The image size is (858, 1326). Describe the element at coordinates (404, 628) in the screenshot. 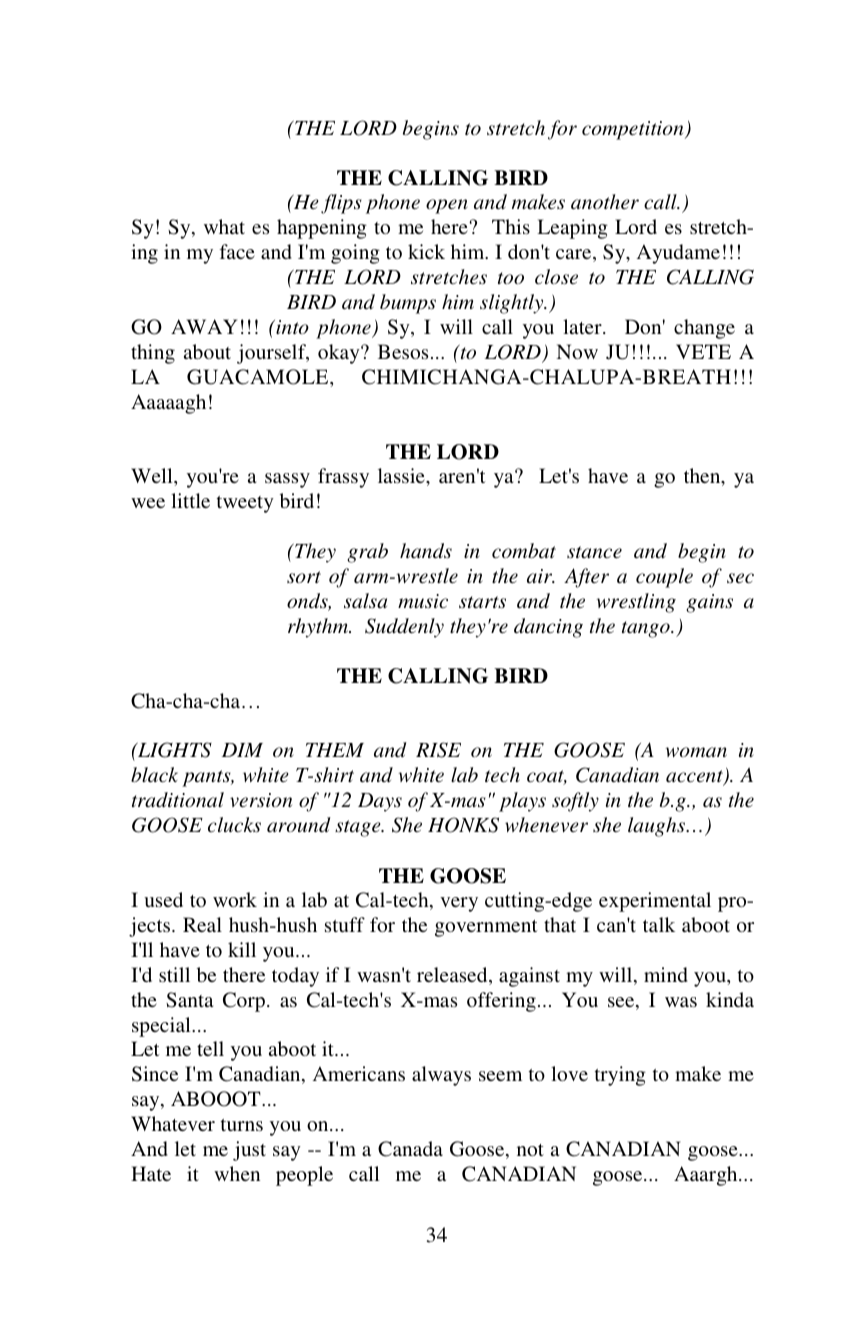

I see `Suddenly` at that location.
